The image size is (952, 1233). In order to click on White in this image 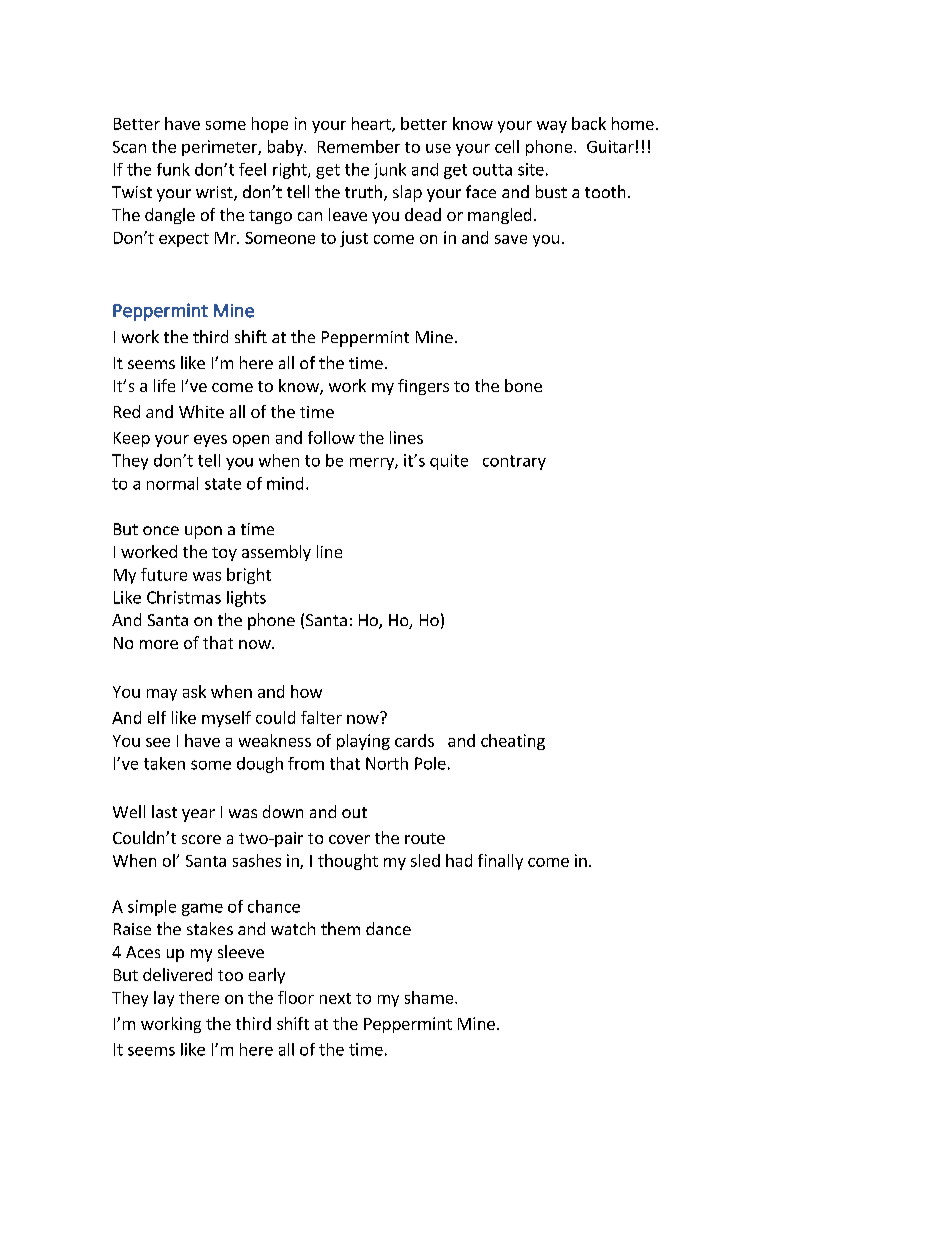, I will do `click(201, 411)`.
